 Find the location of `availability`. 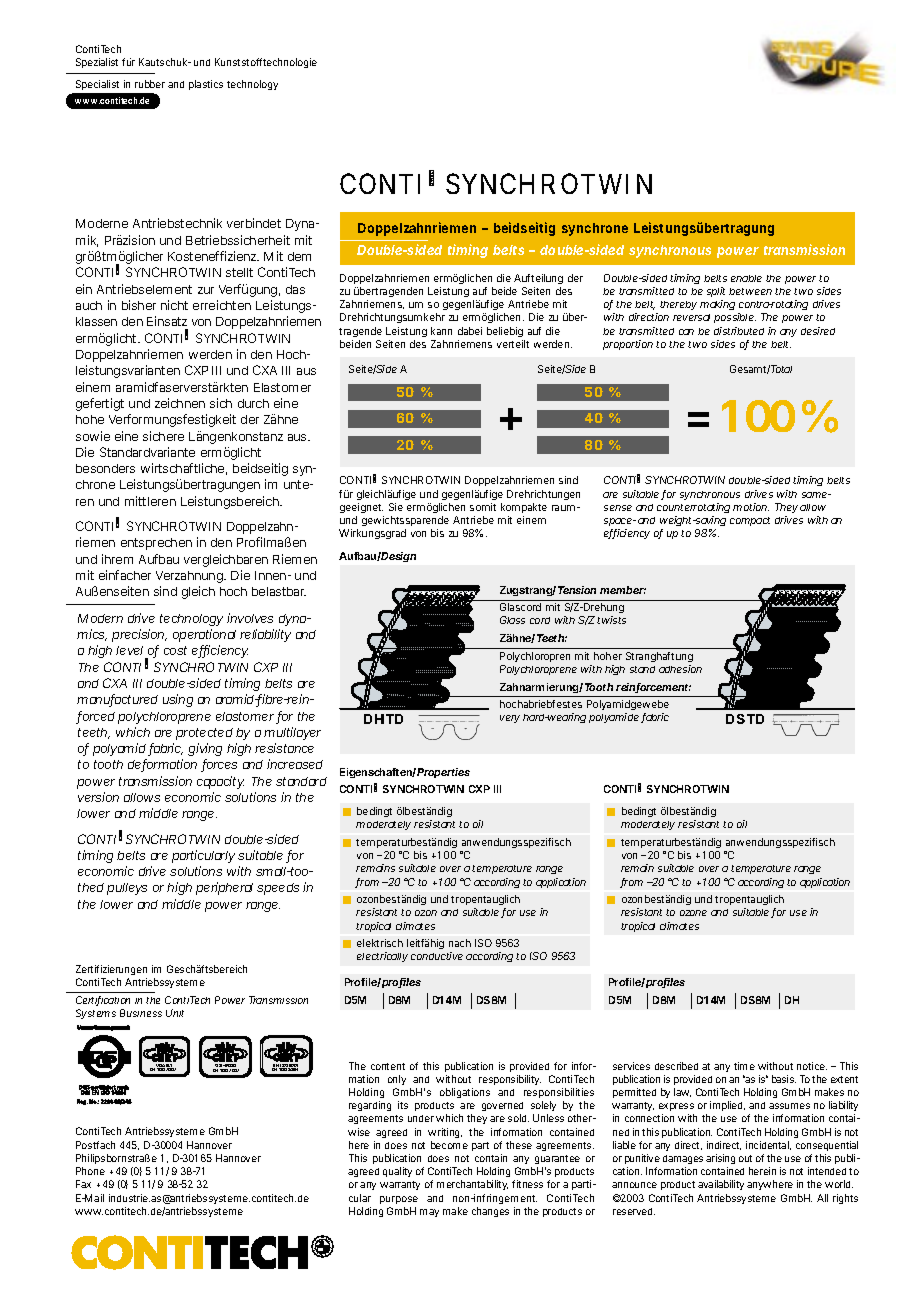

availability is located at coordinates (721, 1185).
